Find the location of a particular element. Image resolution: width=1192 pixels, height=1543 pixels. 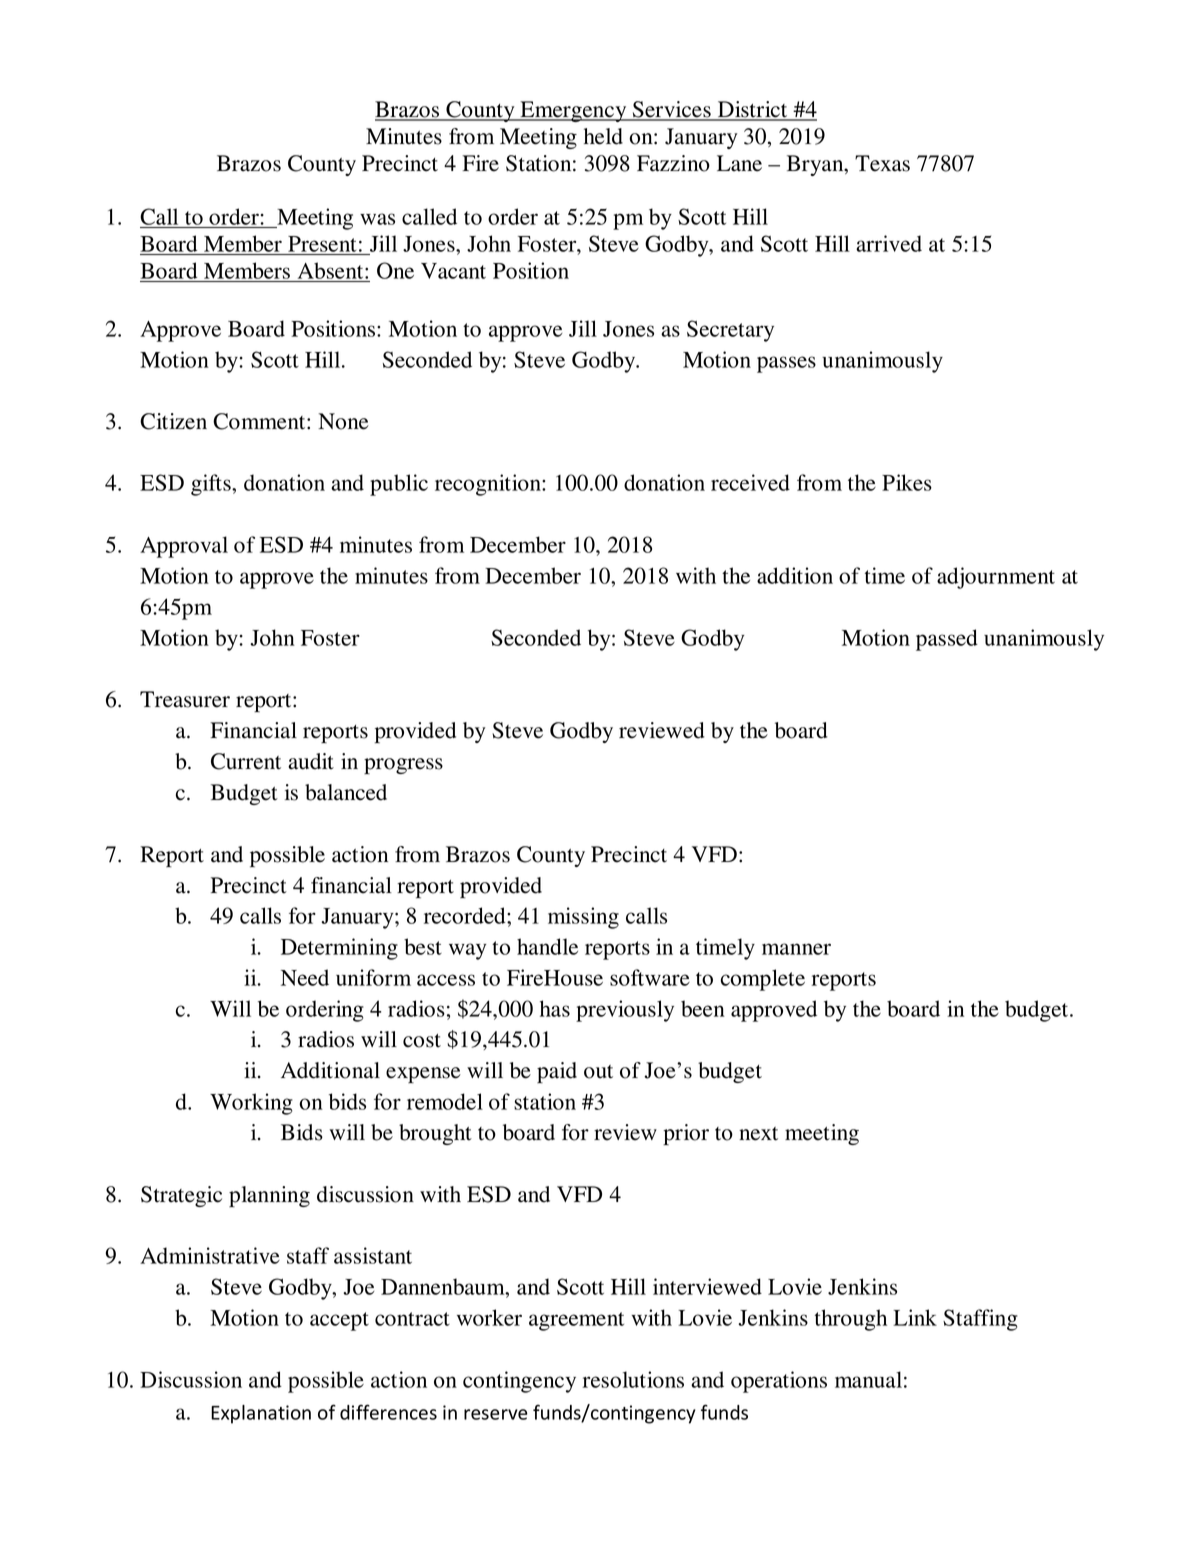

Present is located at coordinates (322, 244).
